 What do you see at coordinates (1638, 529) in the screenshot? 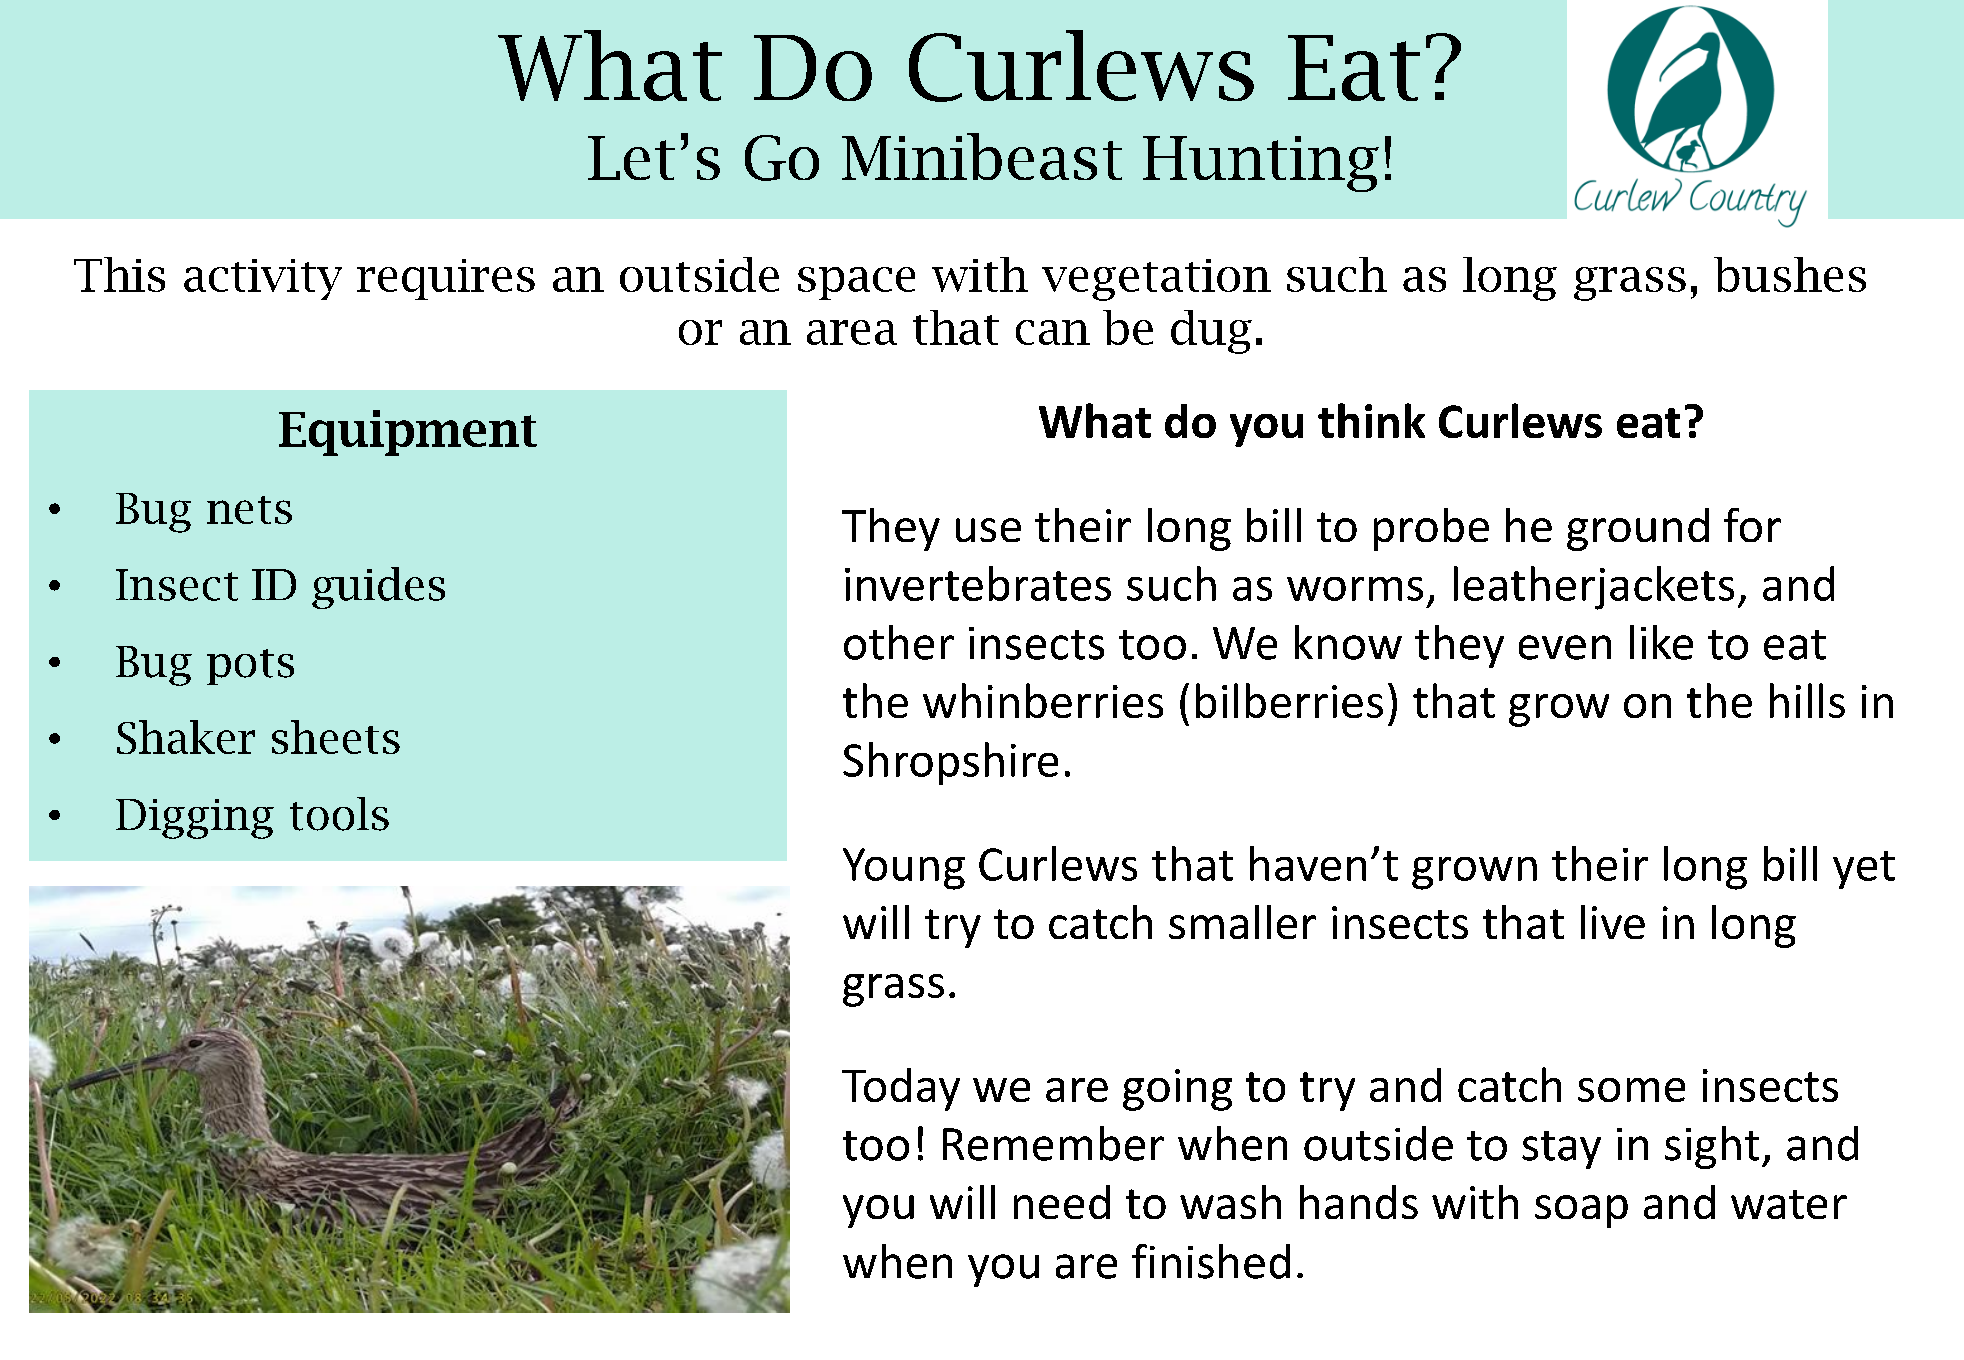
I see `ground` at bounding box center [1638, 529].
